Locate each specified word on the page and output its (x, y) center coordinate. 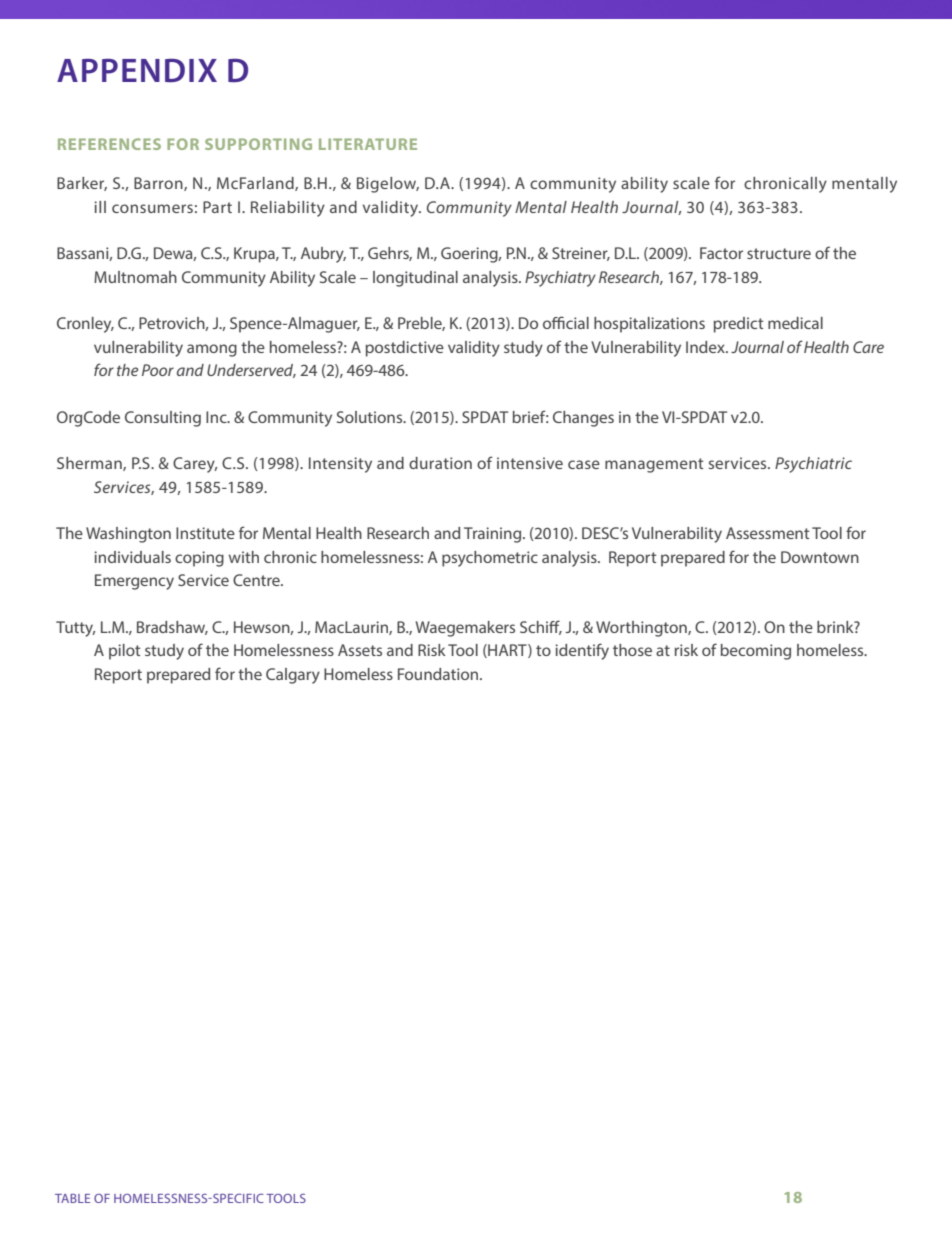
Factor (721, 253)
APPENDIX (137, 70)
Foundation (439, 674)
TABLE (72, 1198)
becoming (756, 652)
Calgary (293, 676)
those (632, 650)
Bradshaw (172, 628)
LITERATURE (368, 144)
